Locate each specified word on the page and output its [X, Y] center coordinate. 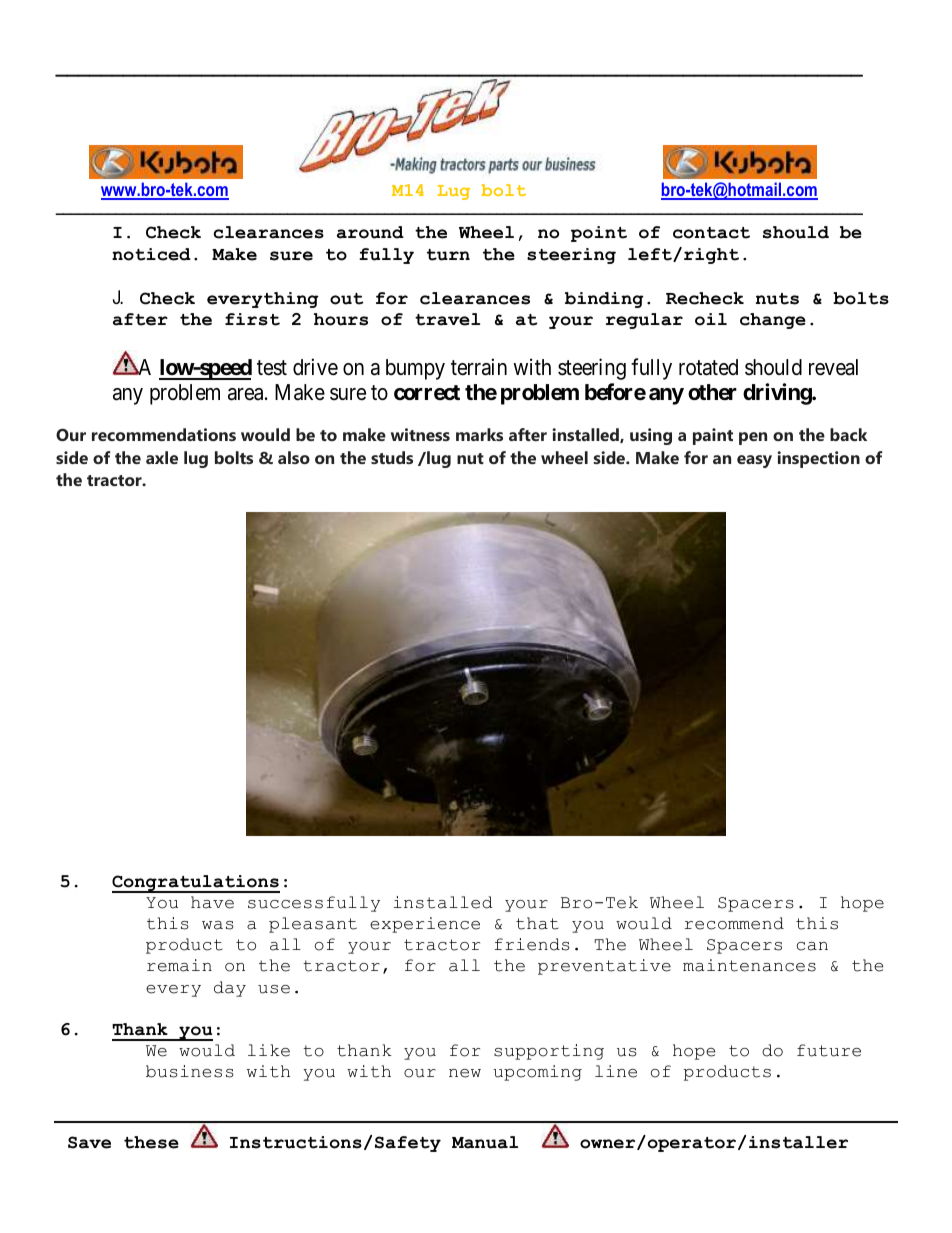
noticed [151, 254]
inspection [818, 459]
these [151, 1142]
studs [392, 457]
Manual [485, 1142]
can [812, 946]
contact [711, 233]
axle [162, 457]
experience [425, 925]
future [829, 1050]
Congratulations [196, 884]
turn [448, 255]
